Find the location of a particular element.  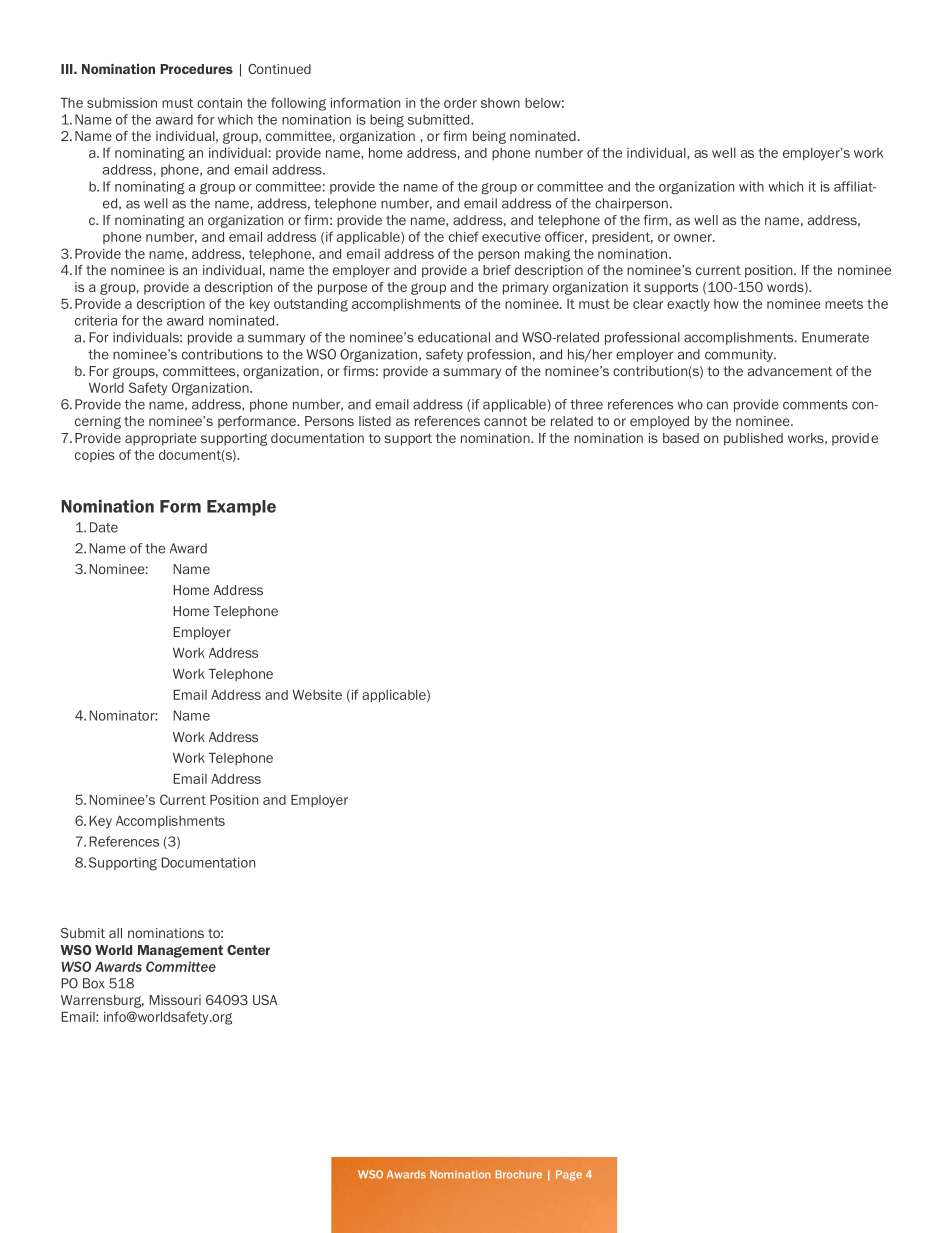

with is located at coordinates (751, 186).
